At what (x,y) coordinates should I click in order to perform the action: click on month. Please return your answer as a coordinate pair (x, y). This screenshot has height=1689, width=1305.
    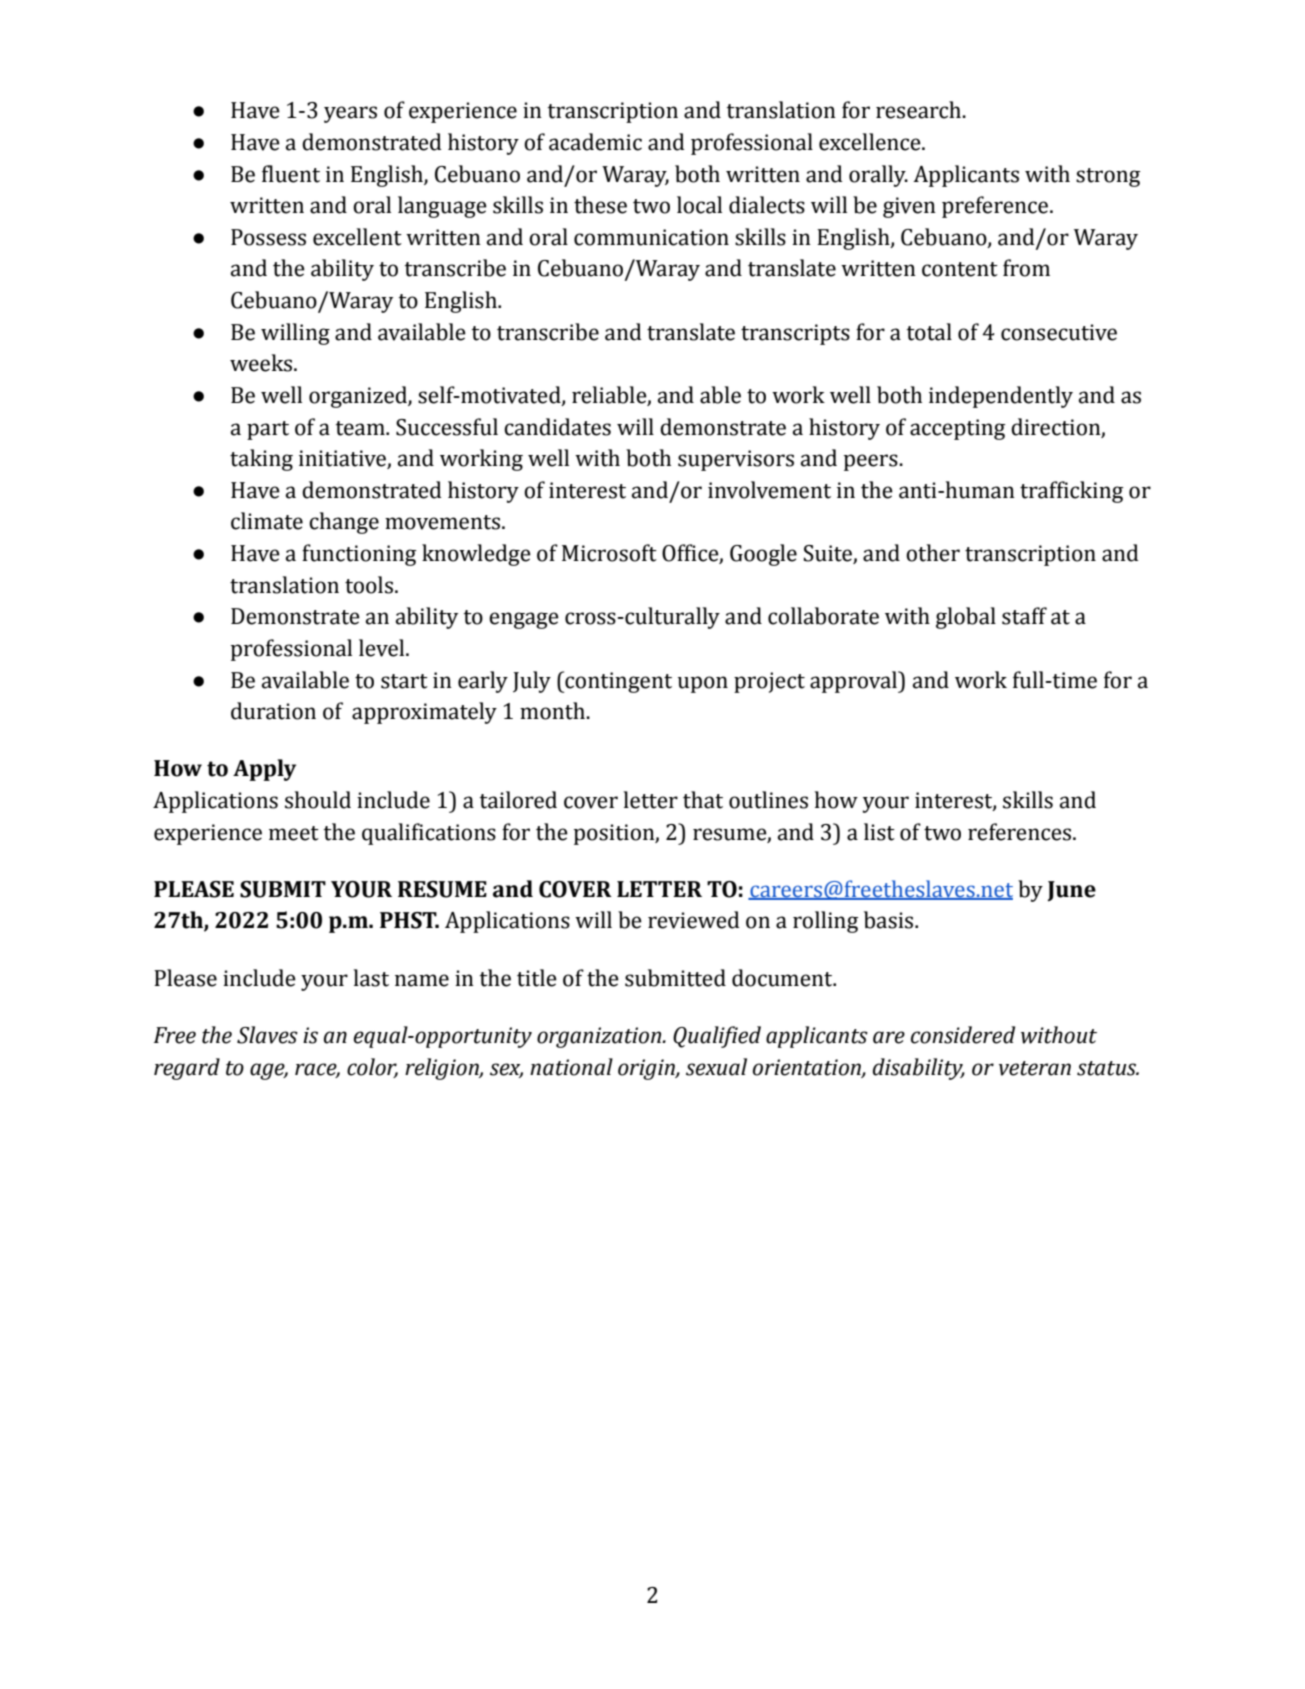
    Looking at the image, I should click on (553, 711).
